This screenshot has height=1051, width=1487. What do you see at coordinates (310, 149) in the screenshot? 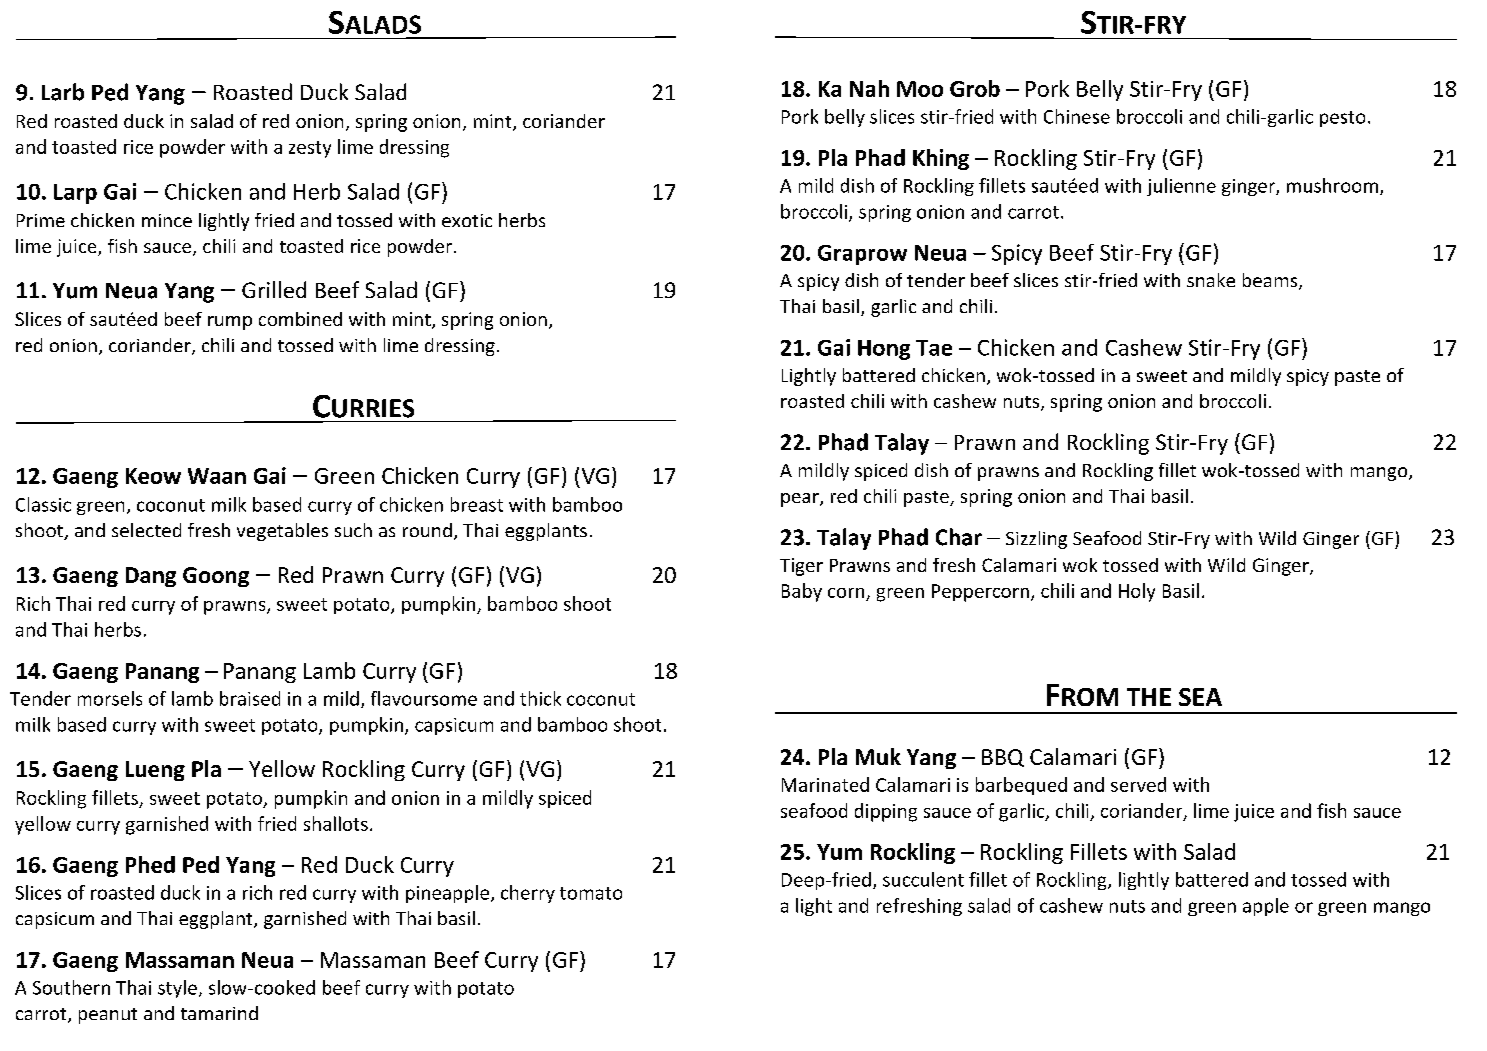
I see `zesty` at bounding box center [310, 149].
